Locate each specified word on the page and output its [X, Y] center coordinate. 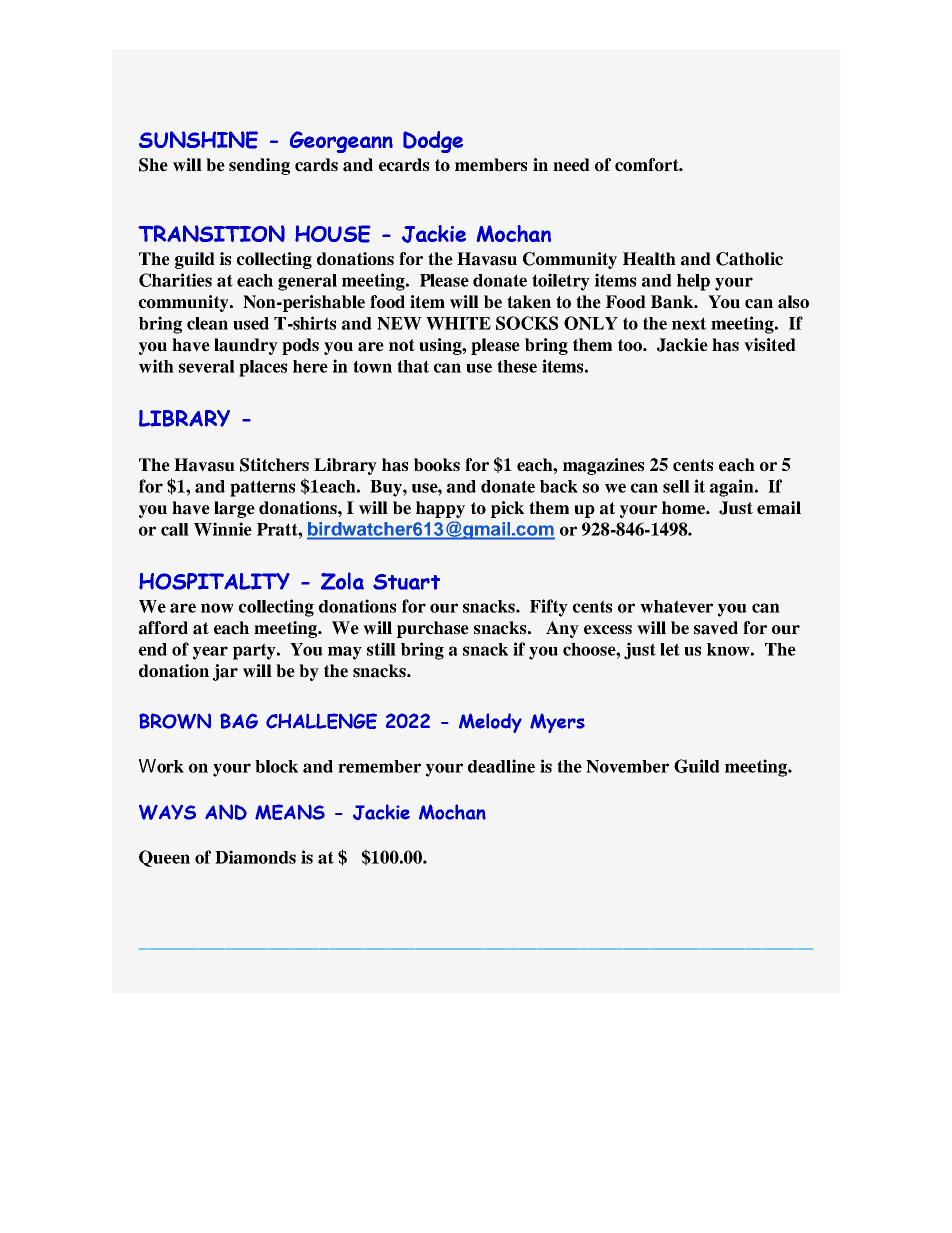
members [491, 165]
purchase [433, 629]
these [517, 366]
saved [716, 628]
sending [259, 166]
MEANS [290, 812]
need [571, 165]
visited [770, 345]
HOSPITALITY [214, 581]
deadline [501, 766]
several [207, 366]
